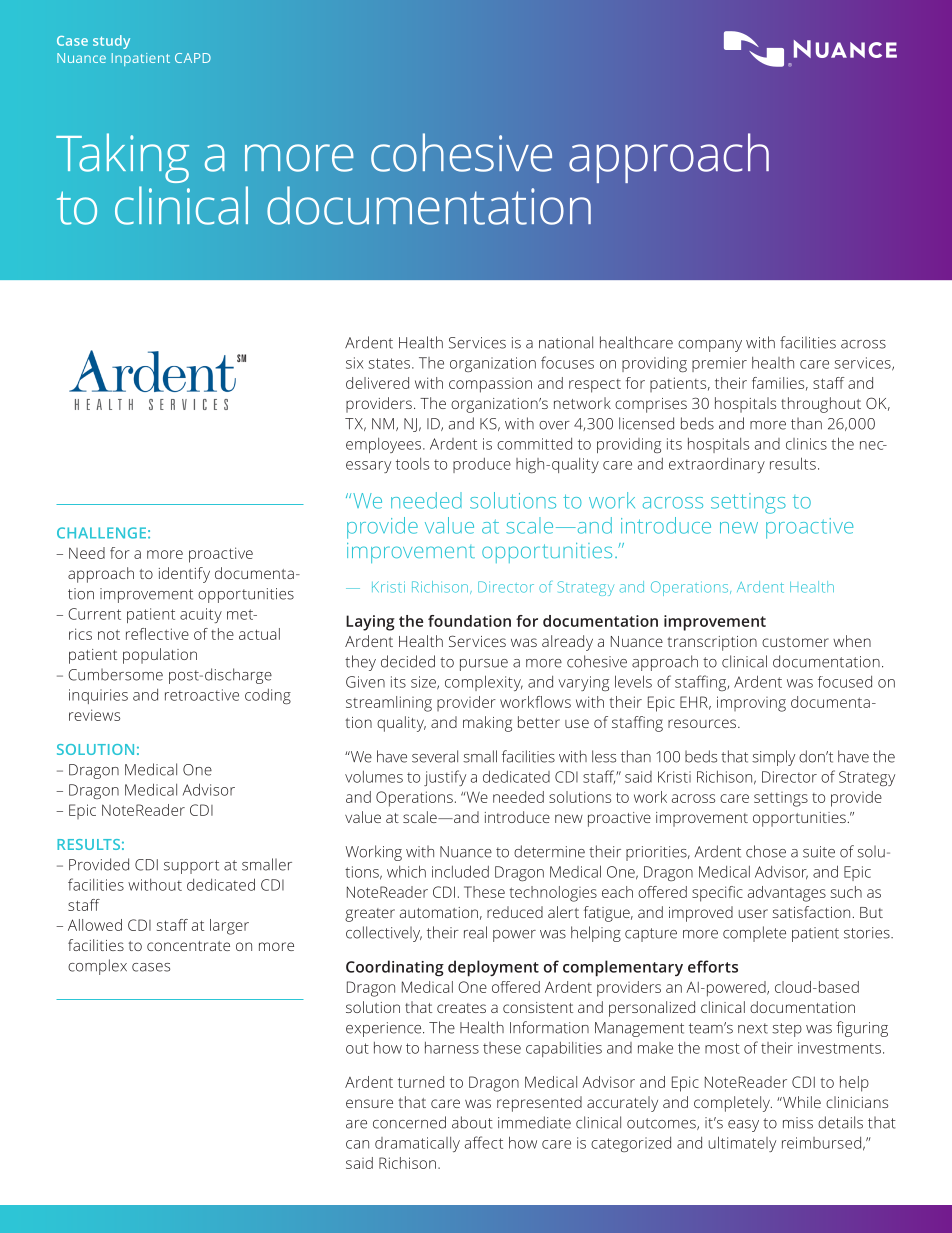 This screenshot has width=952, height=1233. Describe the element at coordinates (193, 58) in the screenshot. I see `CAPD` at that location.
